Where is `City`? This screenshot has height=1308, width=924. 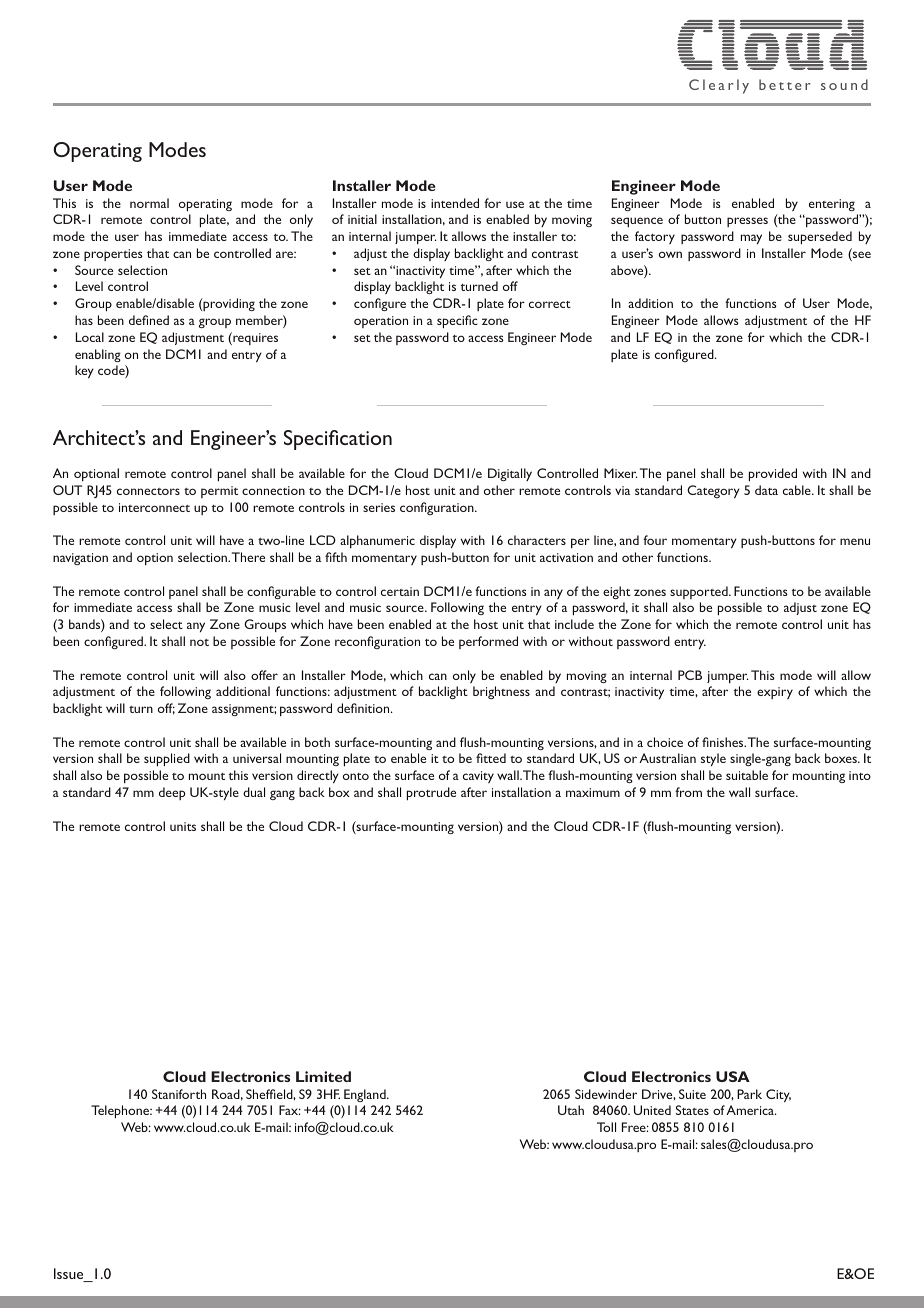
City is located at coordinates (778, 1095).
